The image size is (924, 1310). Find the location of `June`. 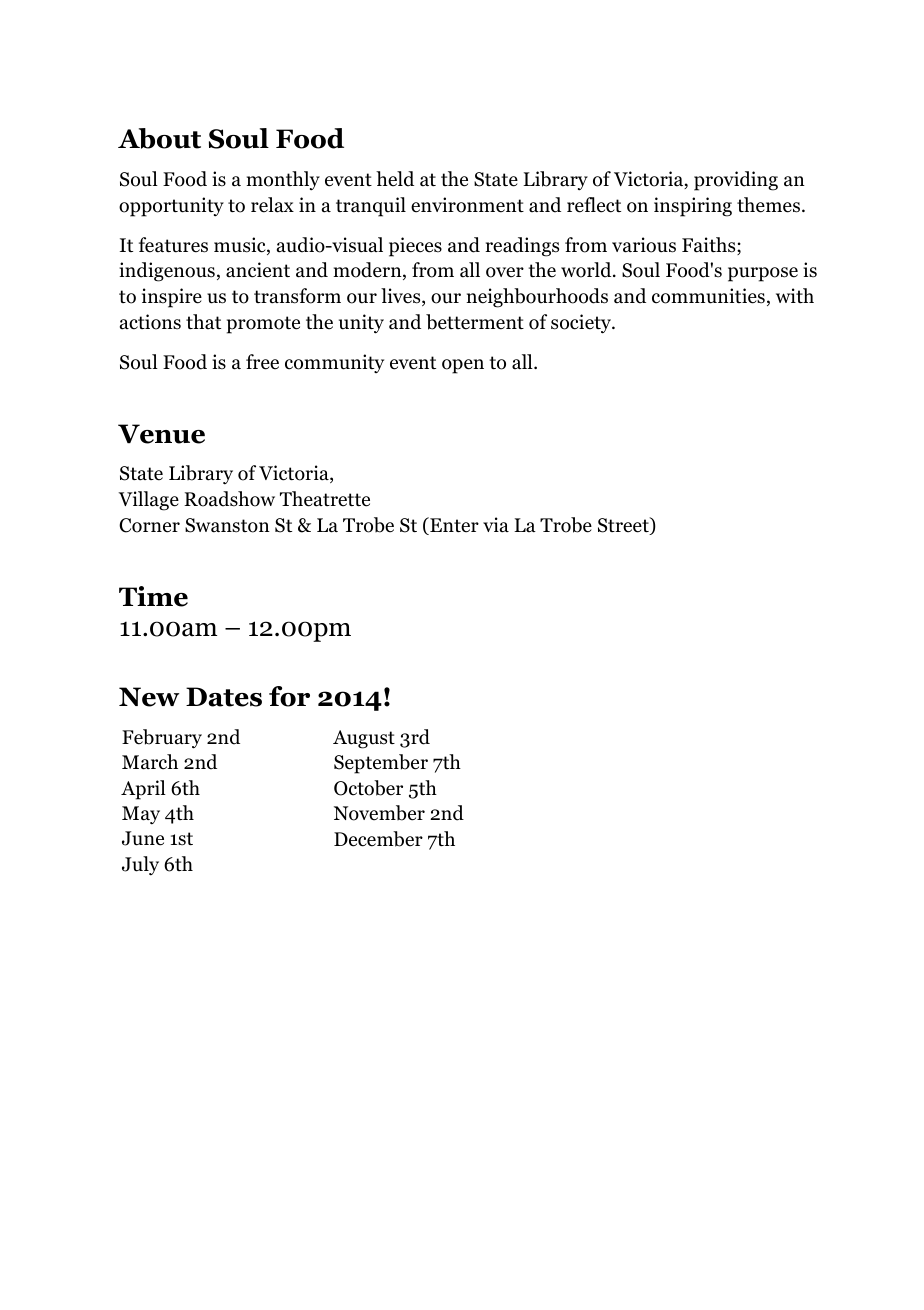

June is located at coordinates (143, 838).
